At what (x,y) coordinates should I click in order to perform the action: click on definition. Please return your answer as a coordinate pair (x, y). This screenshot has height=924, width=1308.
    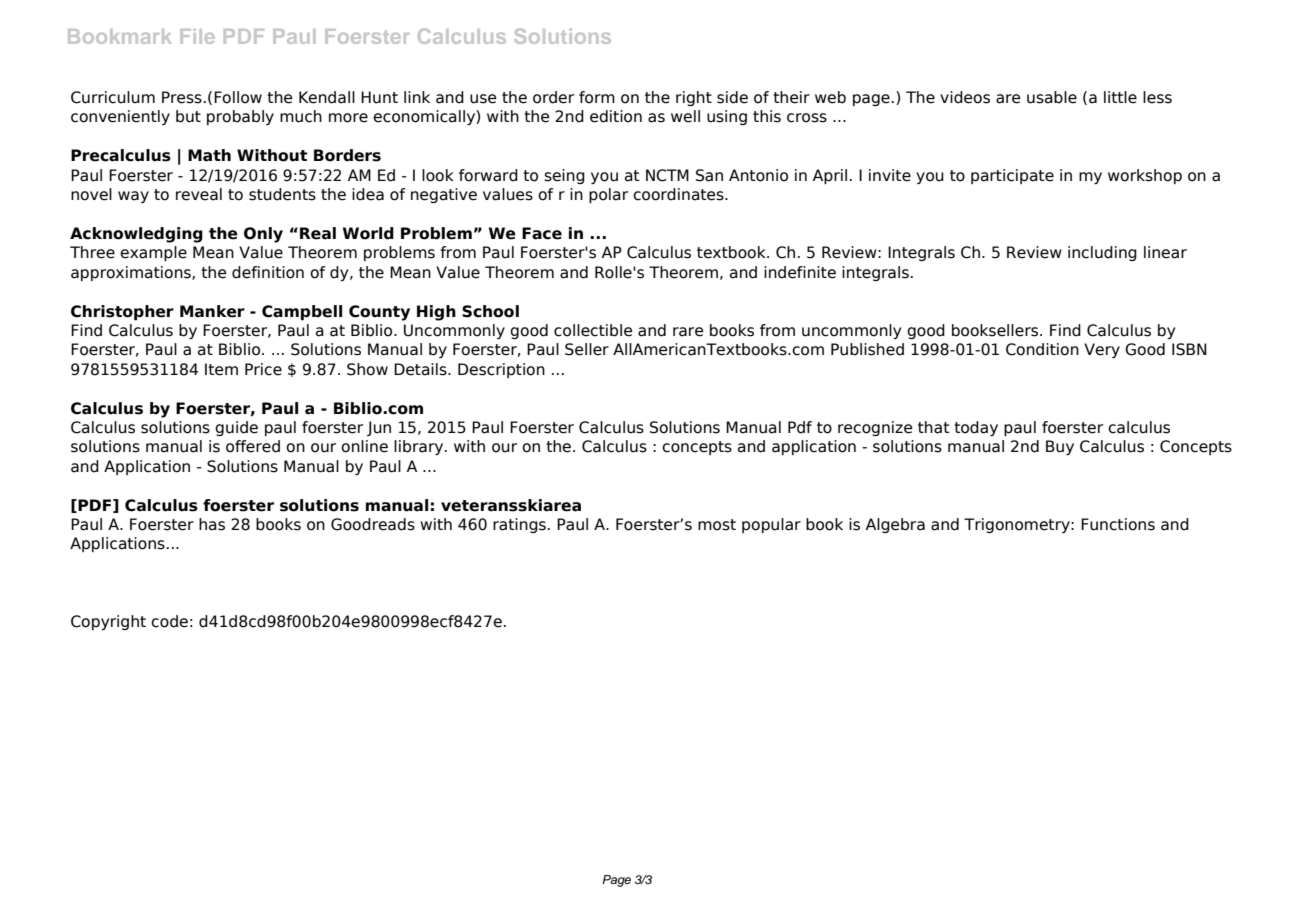
    Looking at the image, I should click on (268, 272).
